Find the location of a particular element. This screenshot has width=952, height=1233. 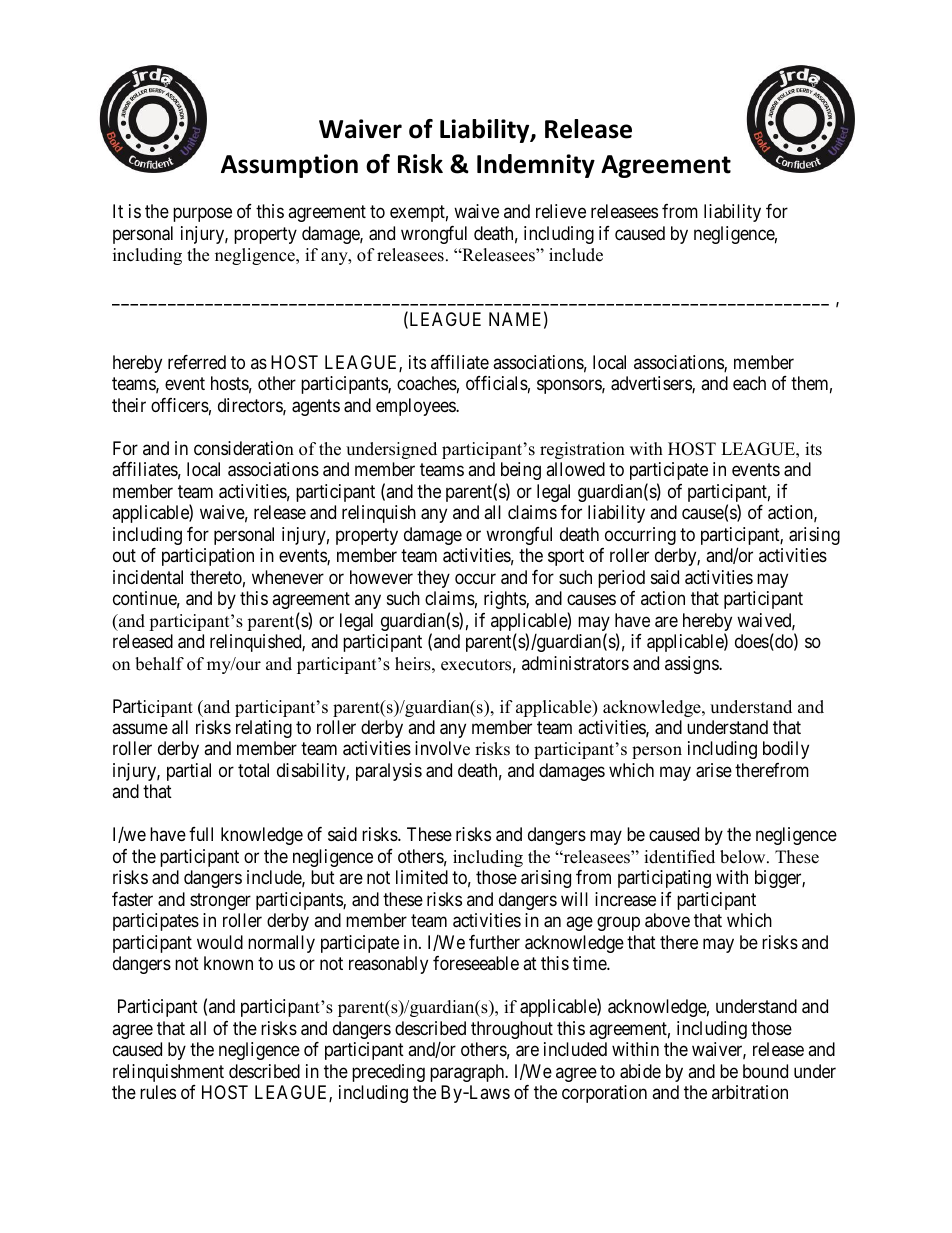

relieve is located at coordinates (561, 211).
